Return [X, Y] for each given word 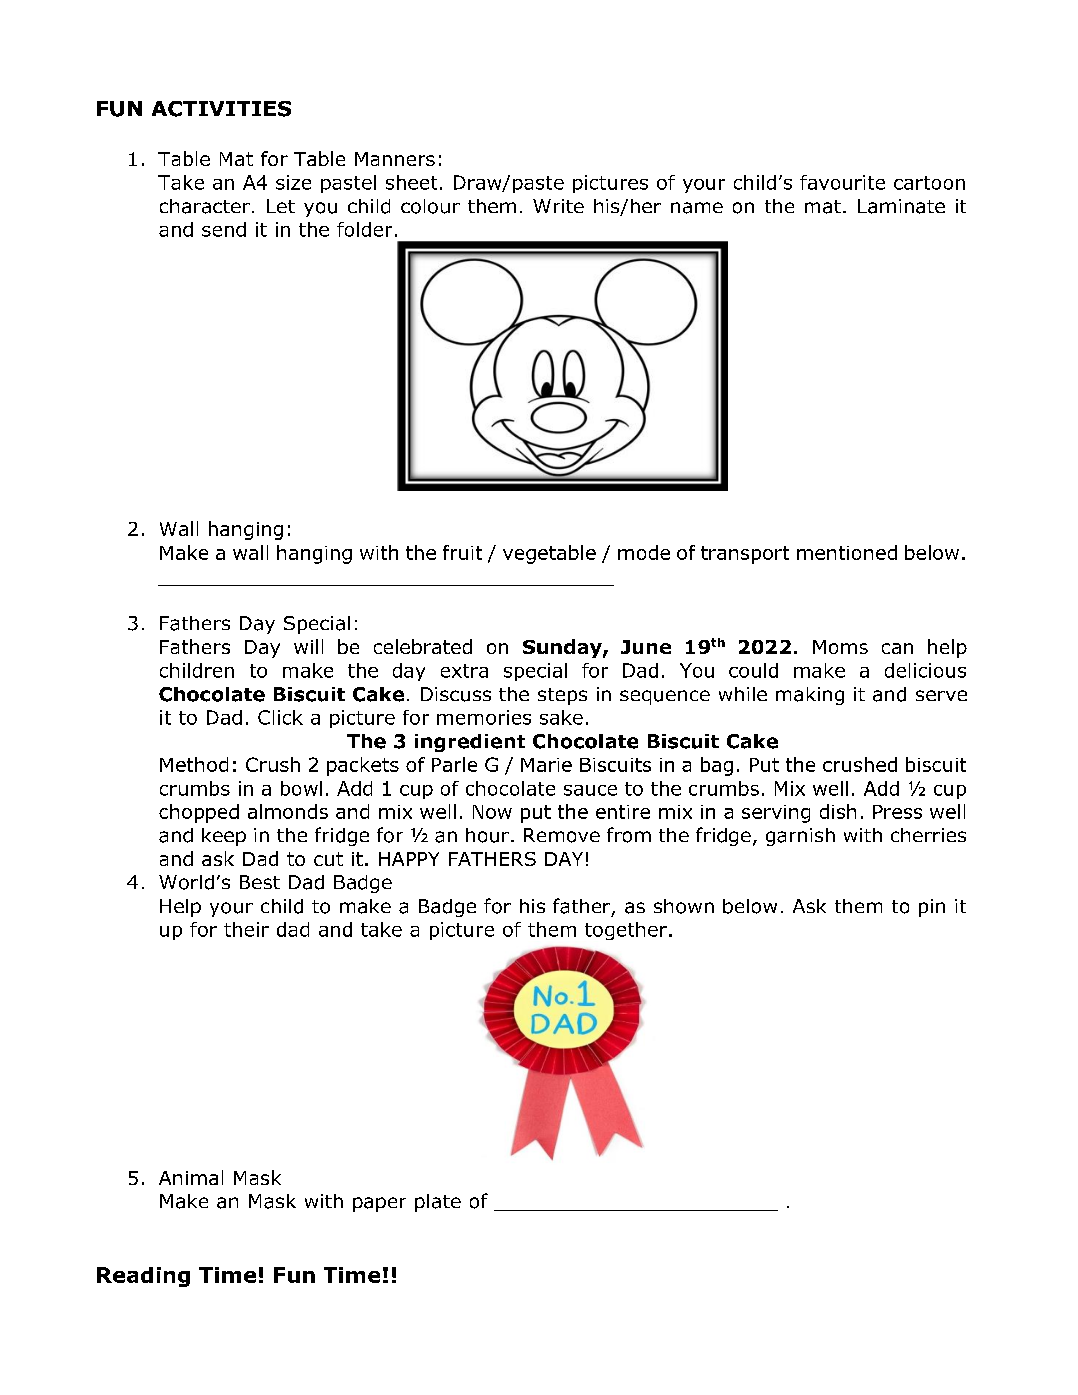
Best [260, 882]
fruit [462, 552]
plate [438, 1203]
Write [558, 206]
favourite [842, 182]
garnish [800, 837]
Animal [191, 1177]
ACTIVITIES [221, 109]
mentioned [847, 552]
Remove [562, 835]
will [308, 646]
